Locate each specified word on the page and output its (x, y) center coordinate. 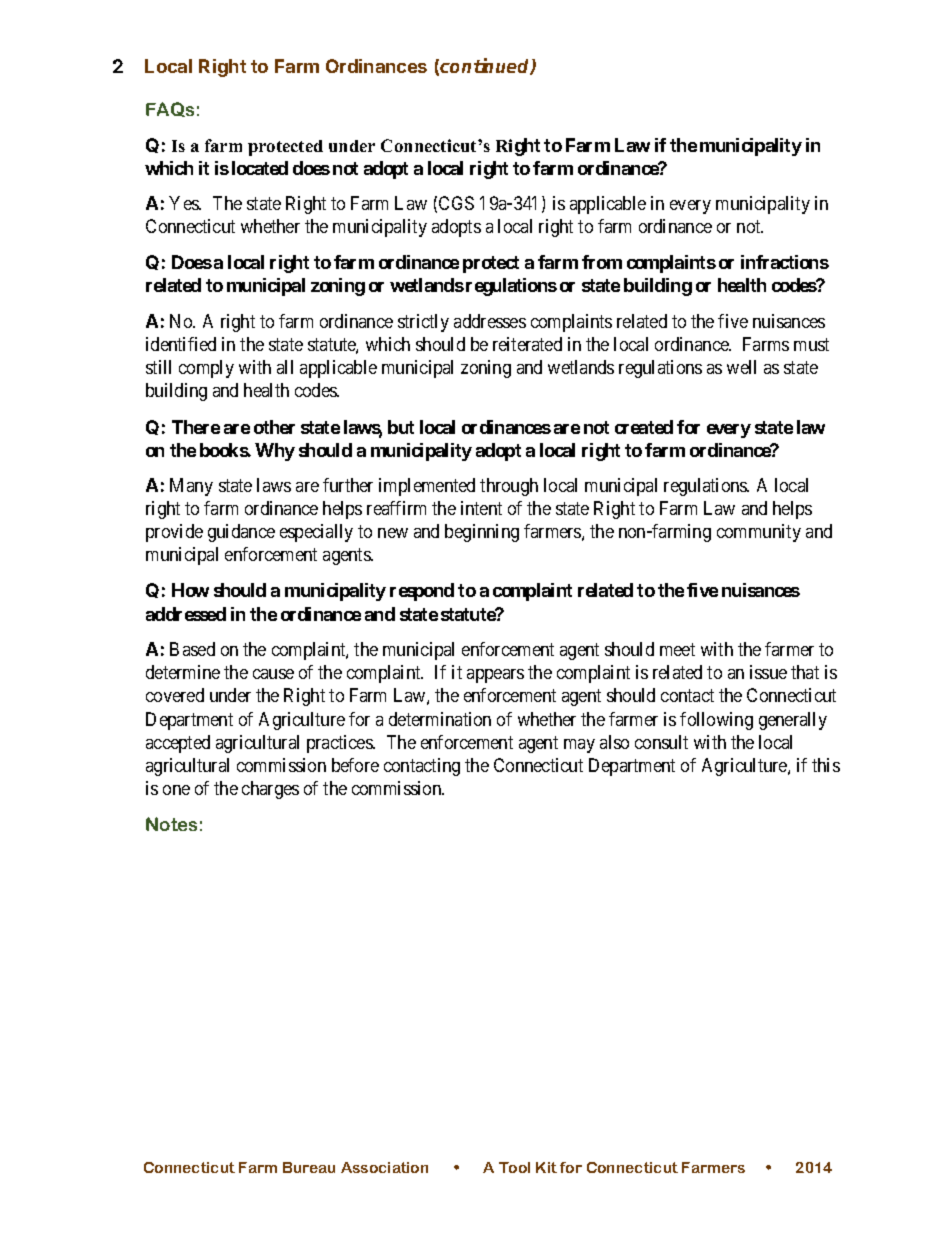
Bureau (309, 1167)
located (260, 168)
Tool (514, 1167)
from (602, 262)
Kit (546, 1167)
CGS (456, 203)
